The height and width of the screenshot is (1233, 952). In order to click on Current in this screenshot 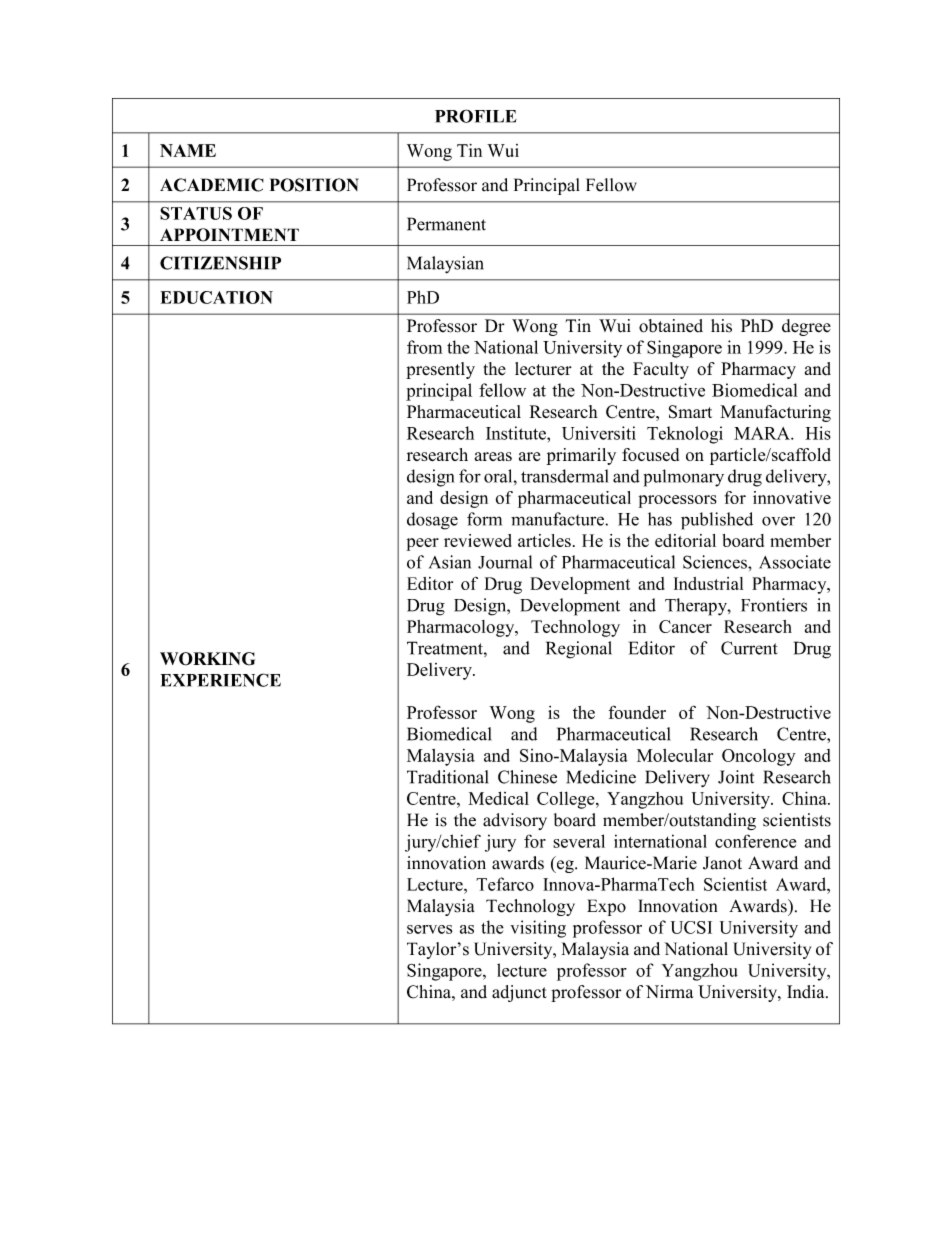, I will do `click(749, 648)`.
